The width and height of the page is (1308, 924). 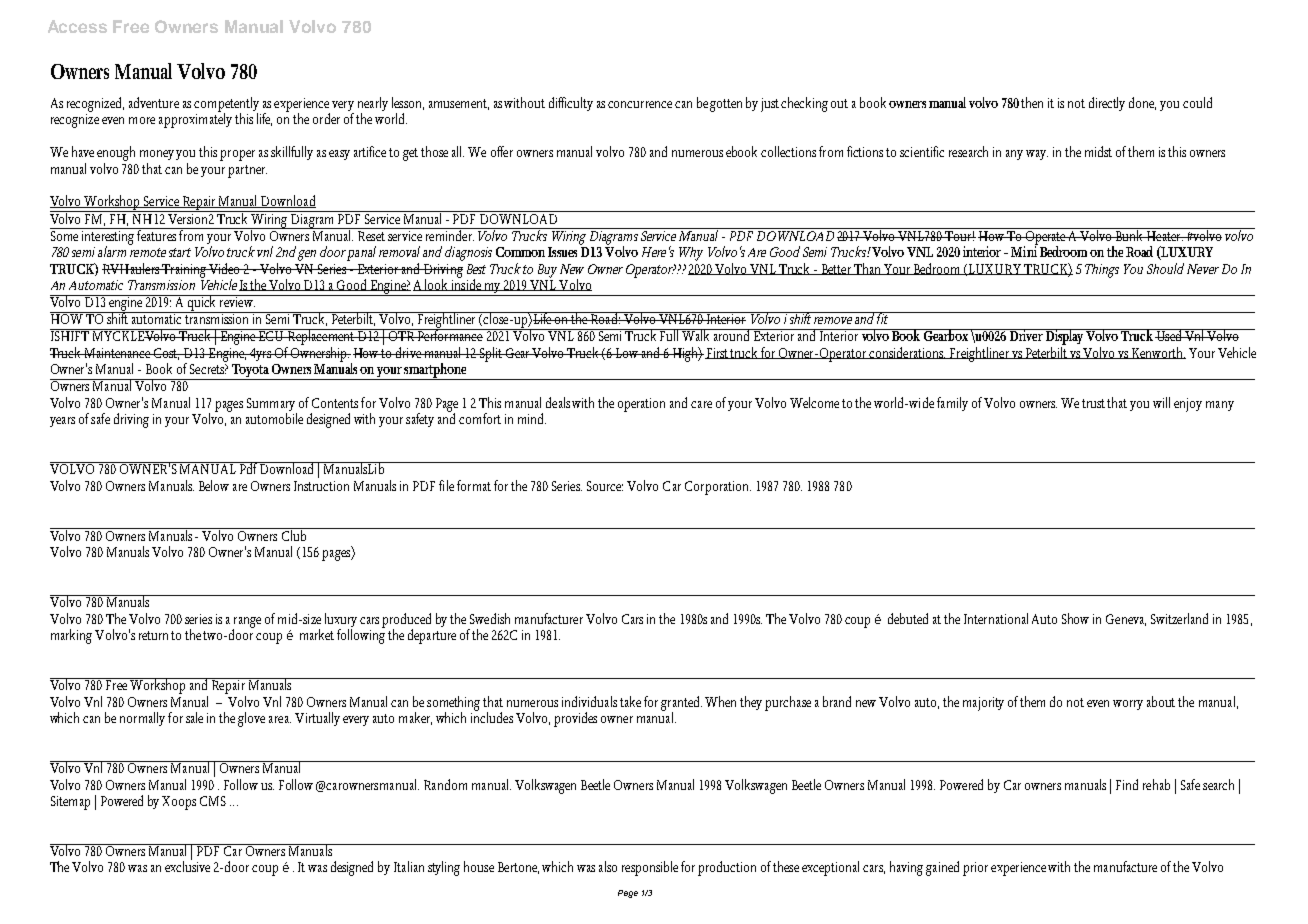 What do you see at coordinates (650, 868) in the page?
I see `responsible` at bounding box center [650, 868].
